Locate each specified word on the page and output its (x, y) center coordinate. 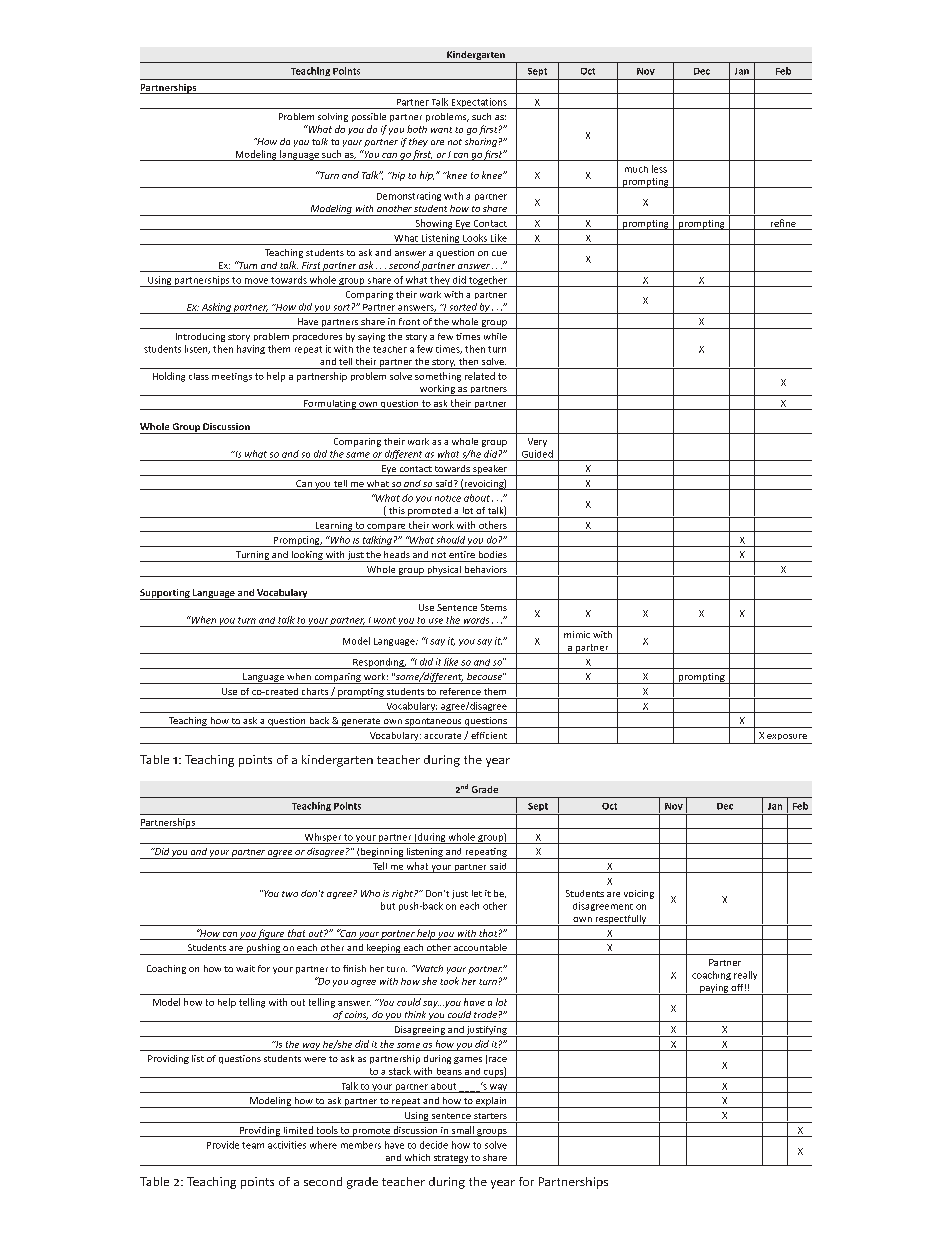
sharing (481, 142)
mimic (577, 634)
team (253, 1145)
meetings (232, 377)
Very (537, 442)
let (477, 893)
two (290, 894)
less (659, 169)
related (480, 376)
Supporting (166, 594)
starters (490, 1116)
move (256, 281)
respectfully (621, 920)
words (476, 620)
